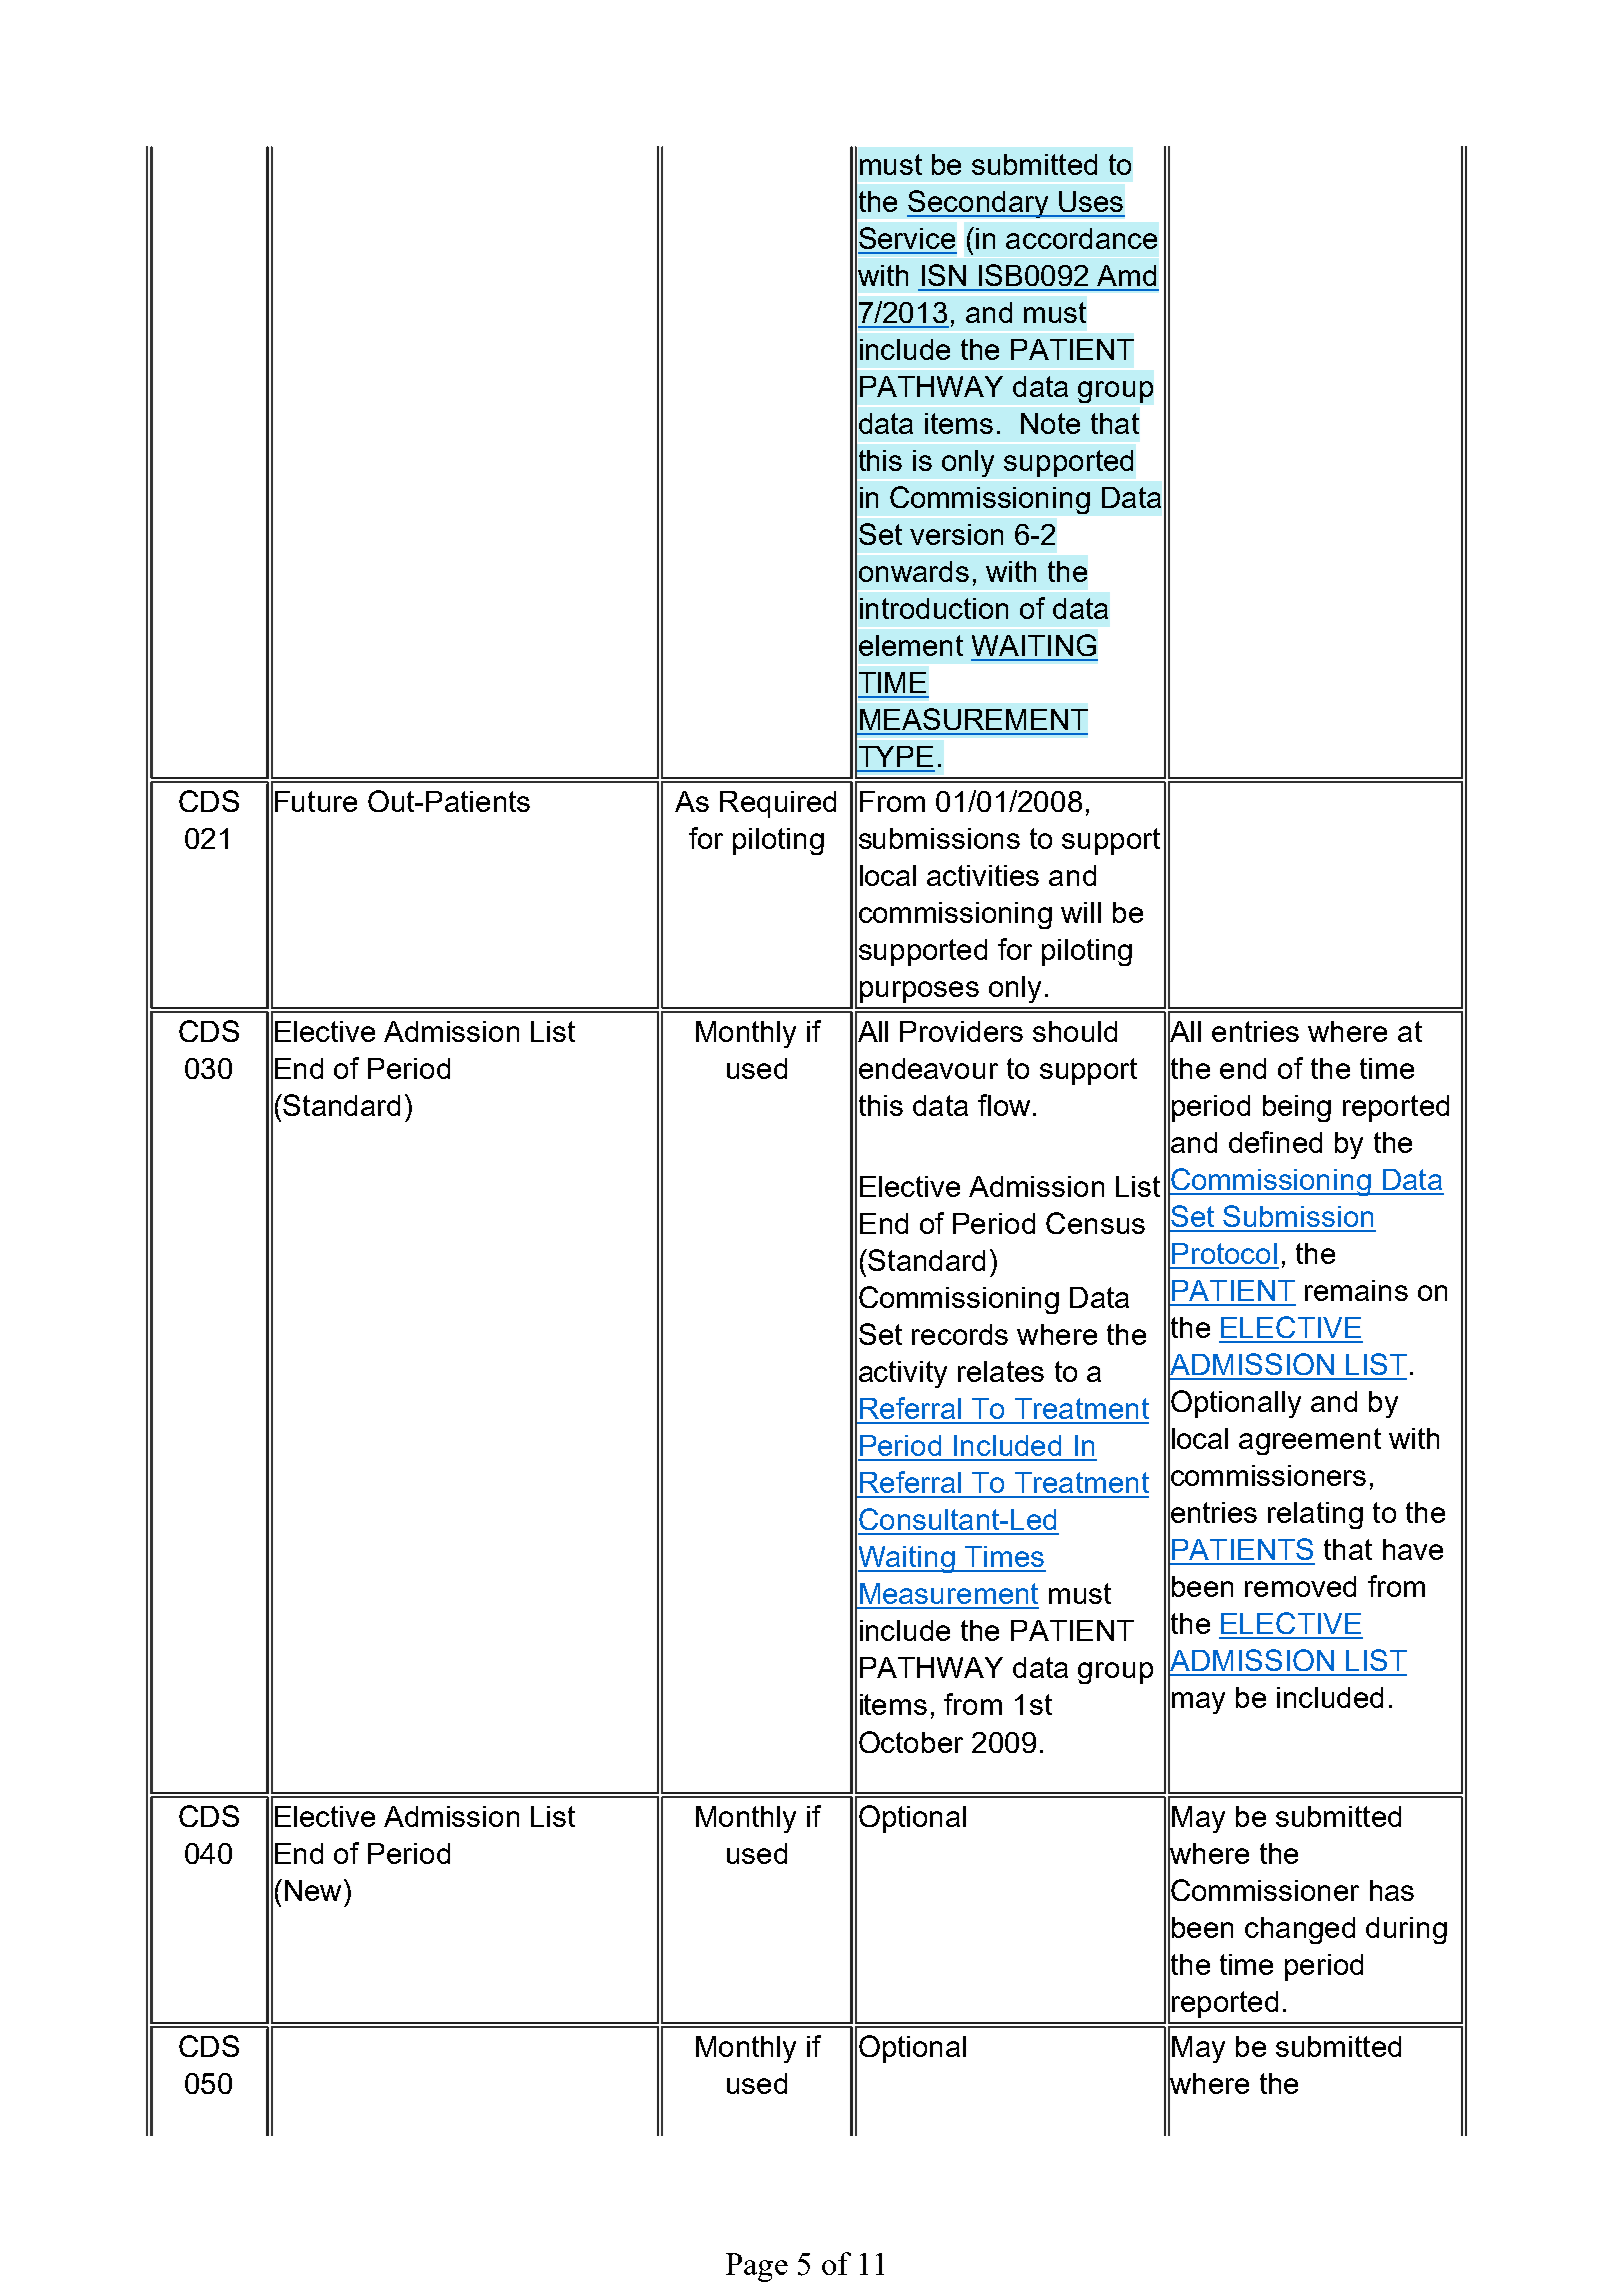 This image has width=1615, height=2284. I want to click on Secondary, so click(979, 204).
